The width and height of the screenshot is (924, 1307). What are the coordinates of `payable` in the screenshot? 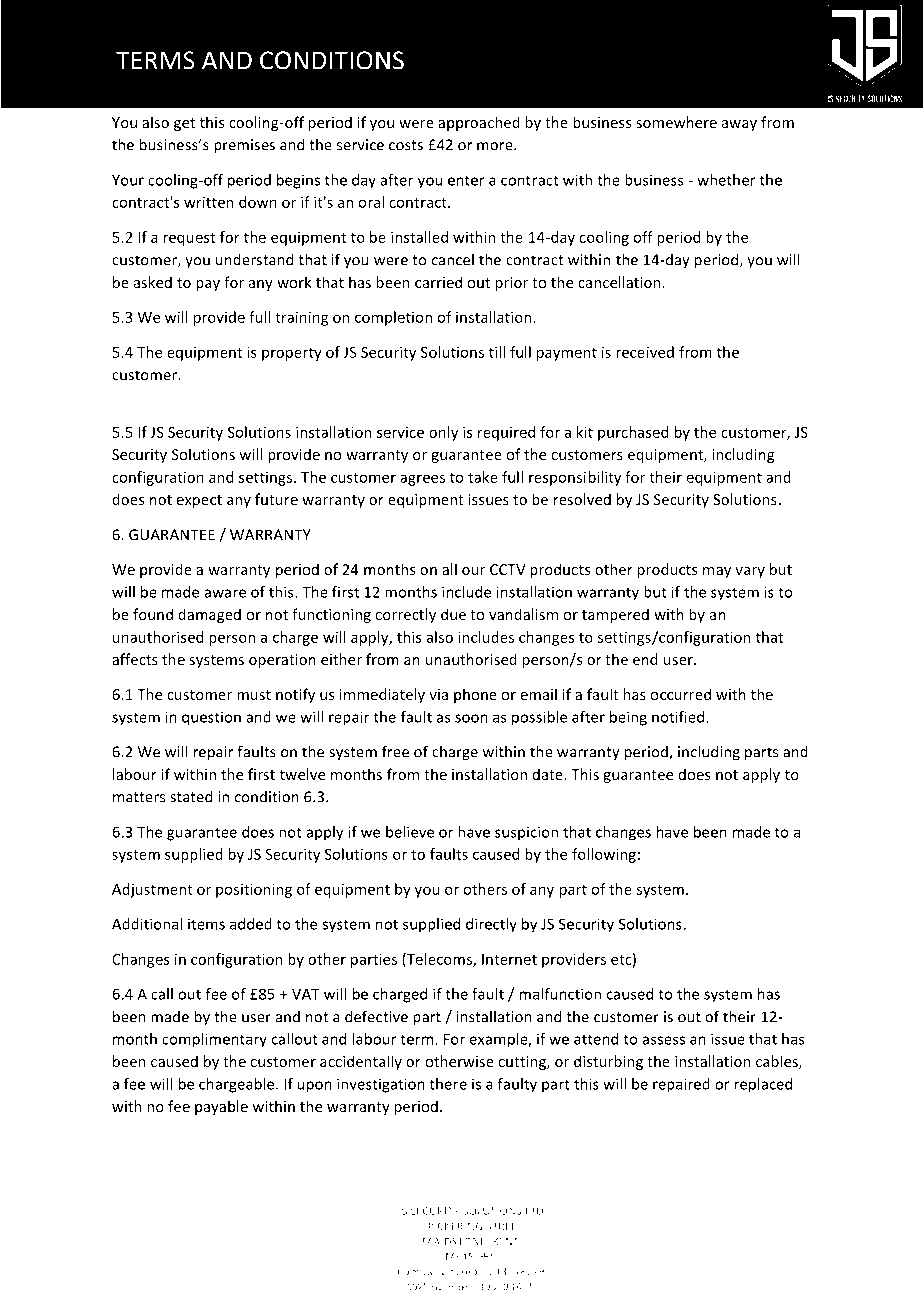 It's located at (221, 1107).
